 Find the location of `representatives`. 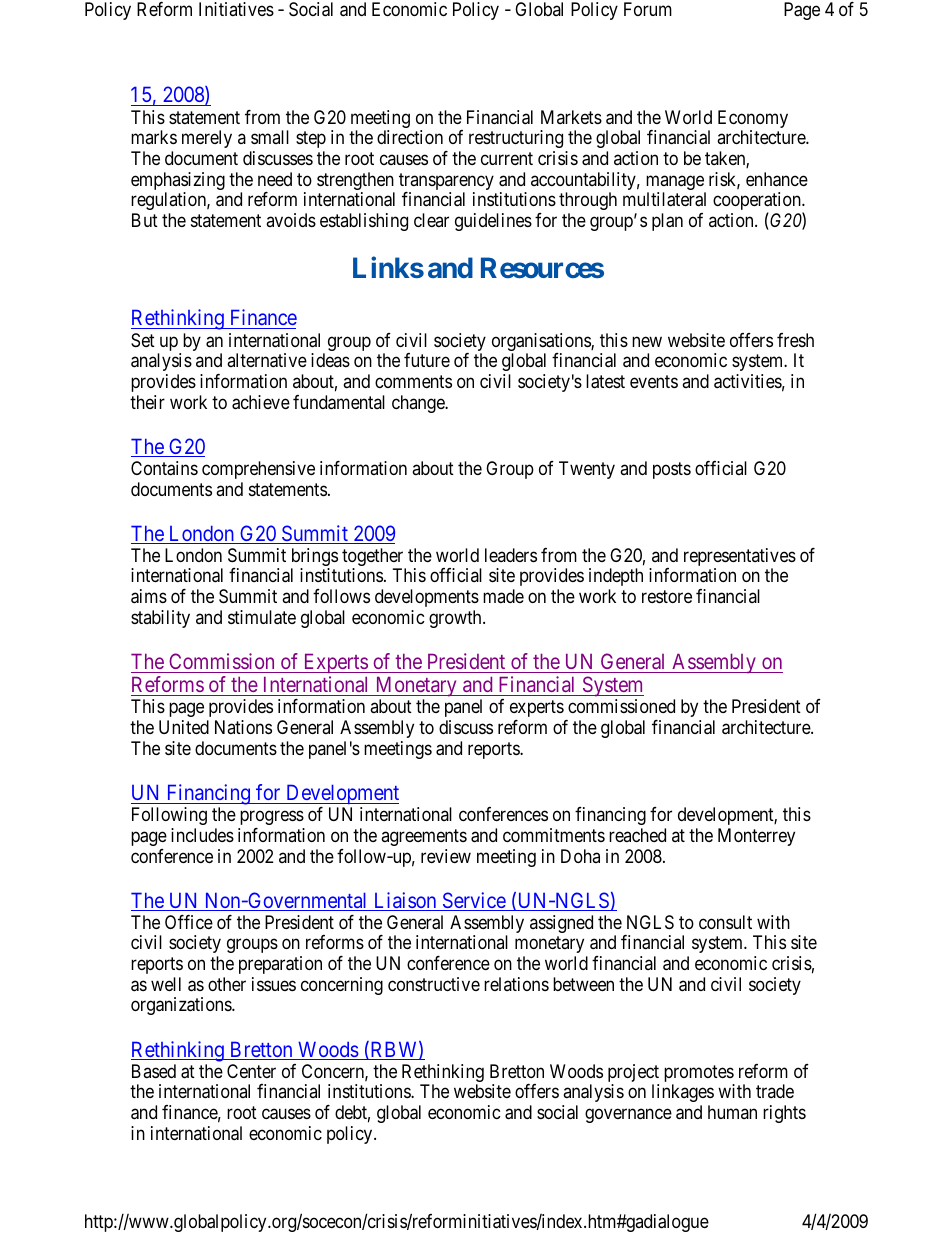

representatives is located at coordinates (740, 558).
